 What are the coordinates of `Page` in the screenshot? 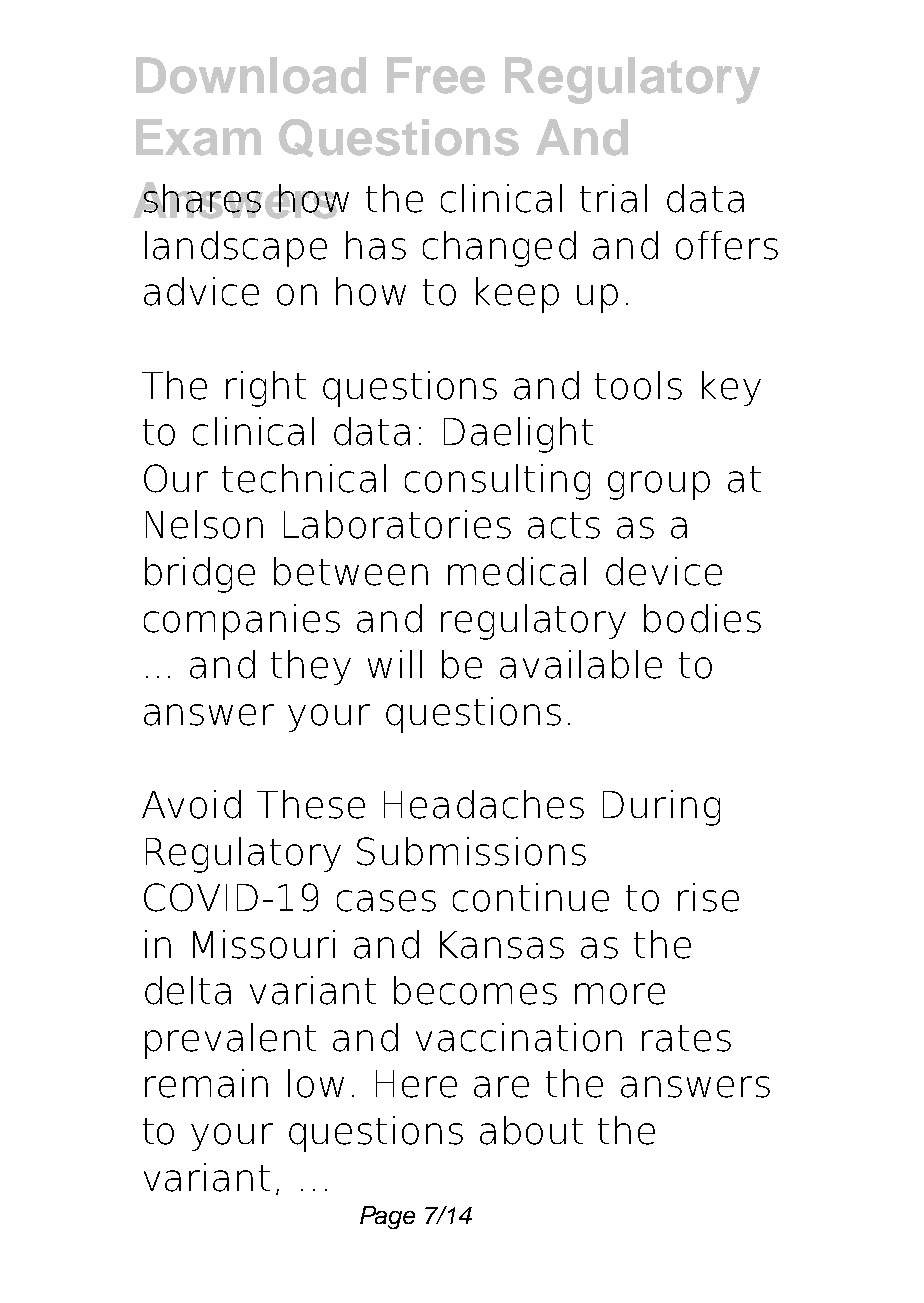 It's located at (387, 1217).
